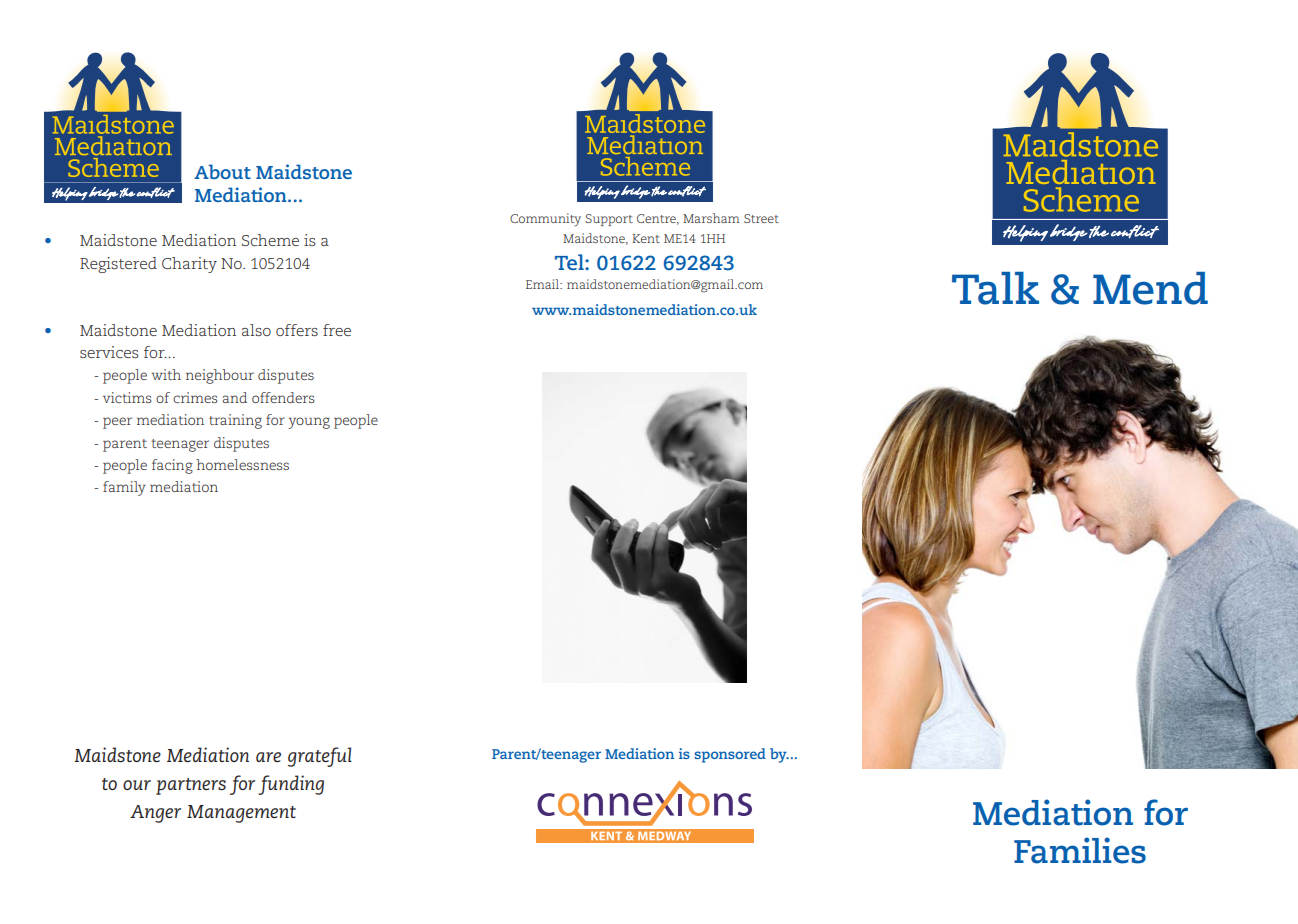 The height and width of the screenshot is (924, 1298). What do you see at coordinates (1150, 288) in the screenshot?
I see `Mend` at bounding box center [1150, 288].
